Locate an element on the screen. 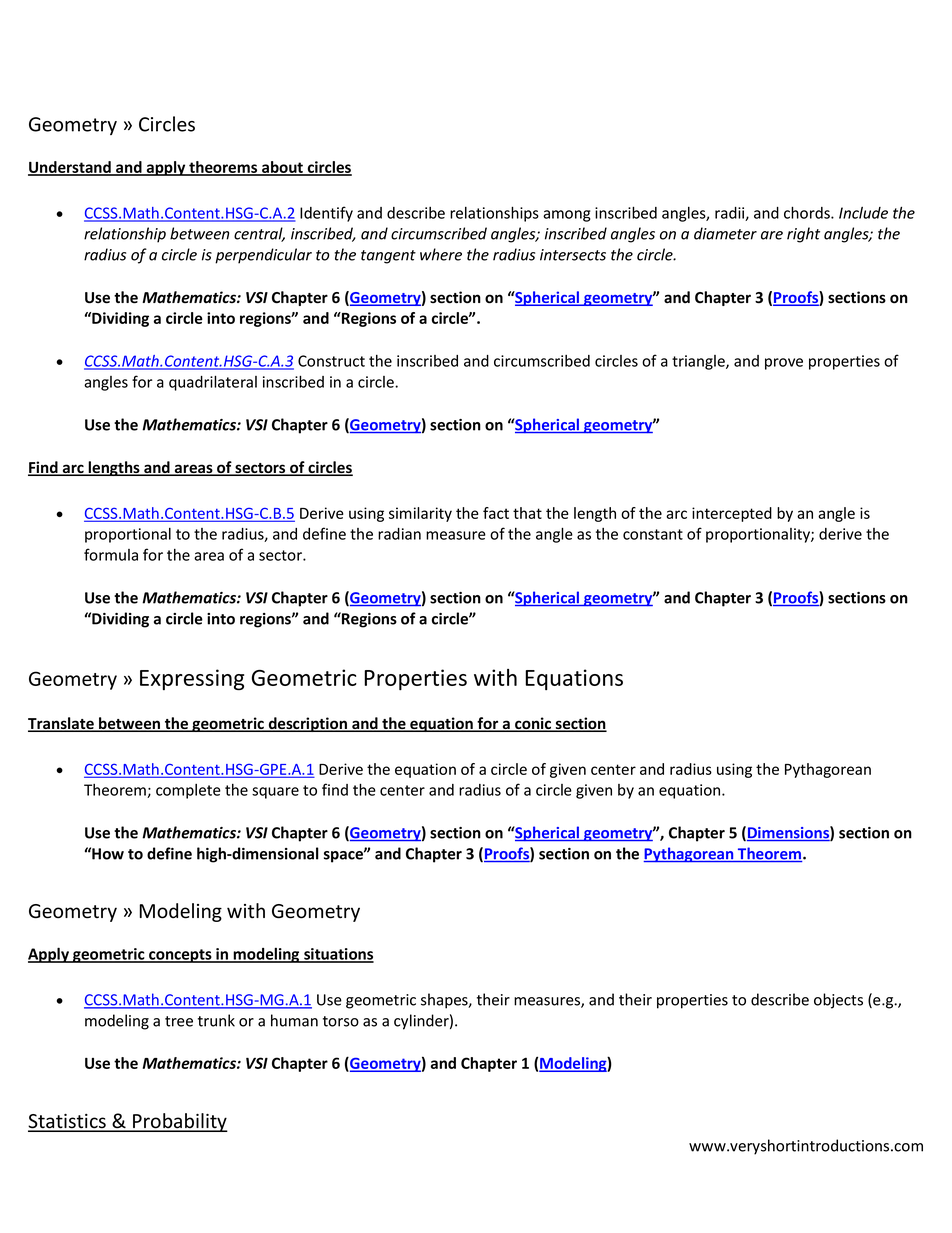  conic is located at coordinates (533, 724).
